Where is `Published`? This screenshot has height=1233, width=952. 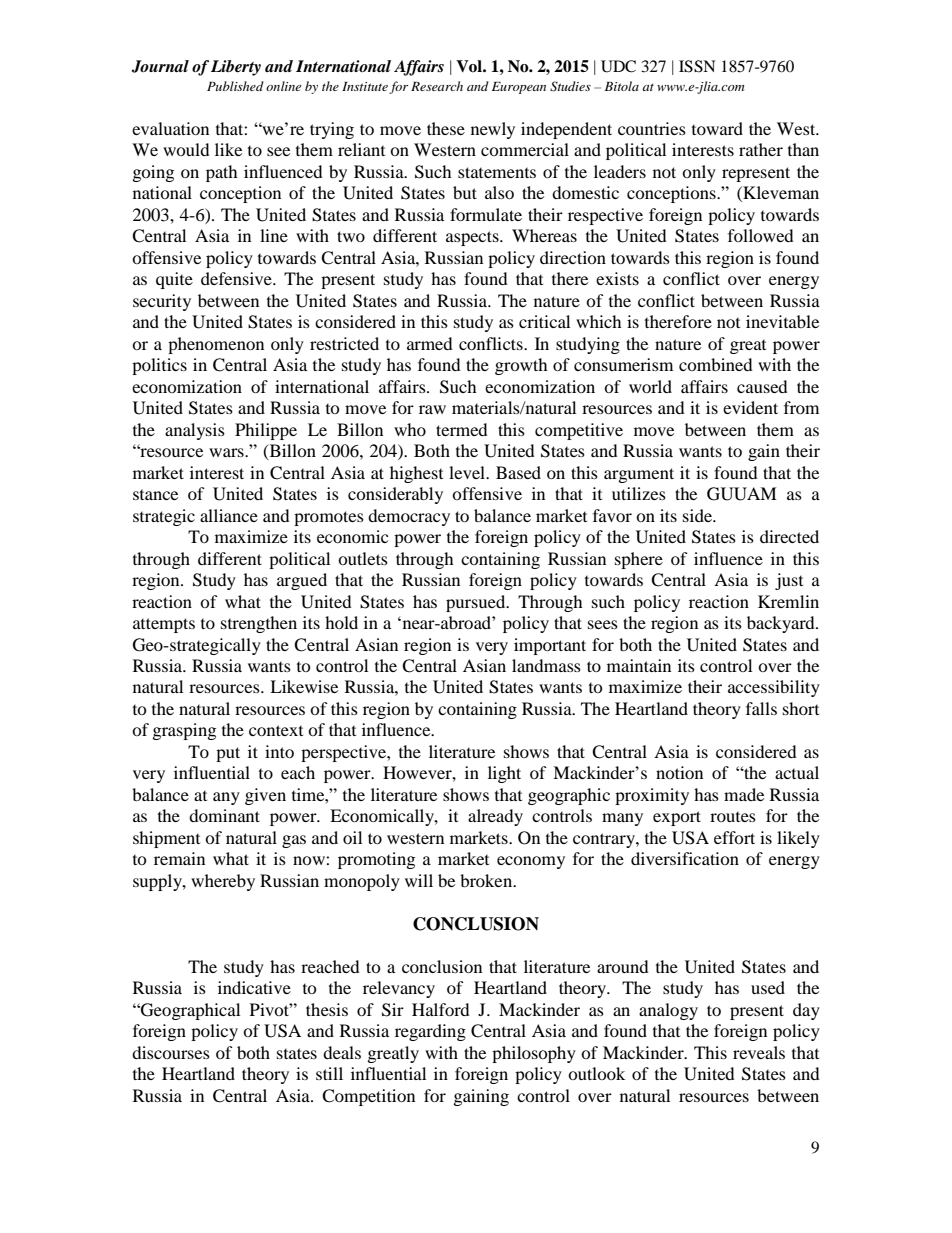
Published is located at coordinates (235, 86).
